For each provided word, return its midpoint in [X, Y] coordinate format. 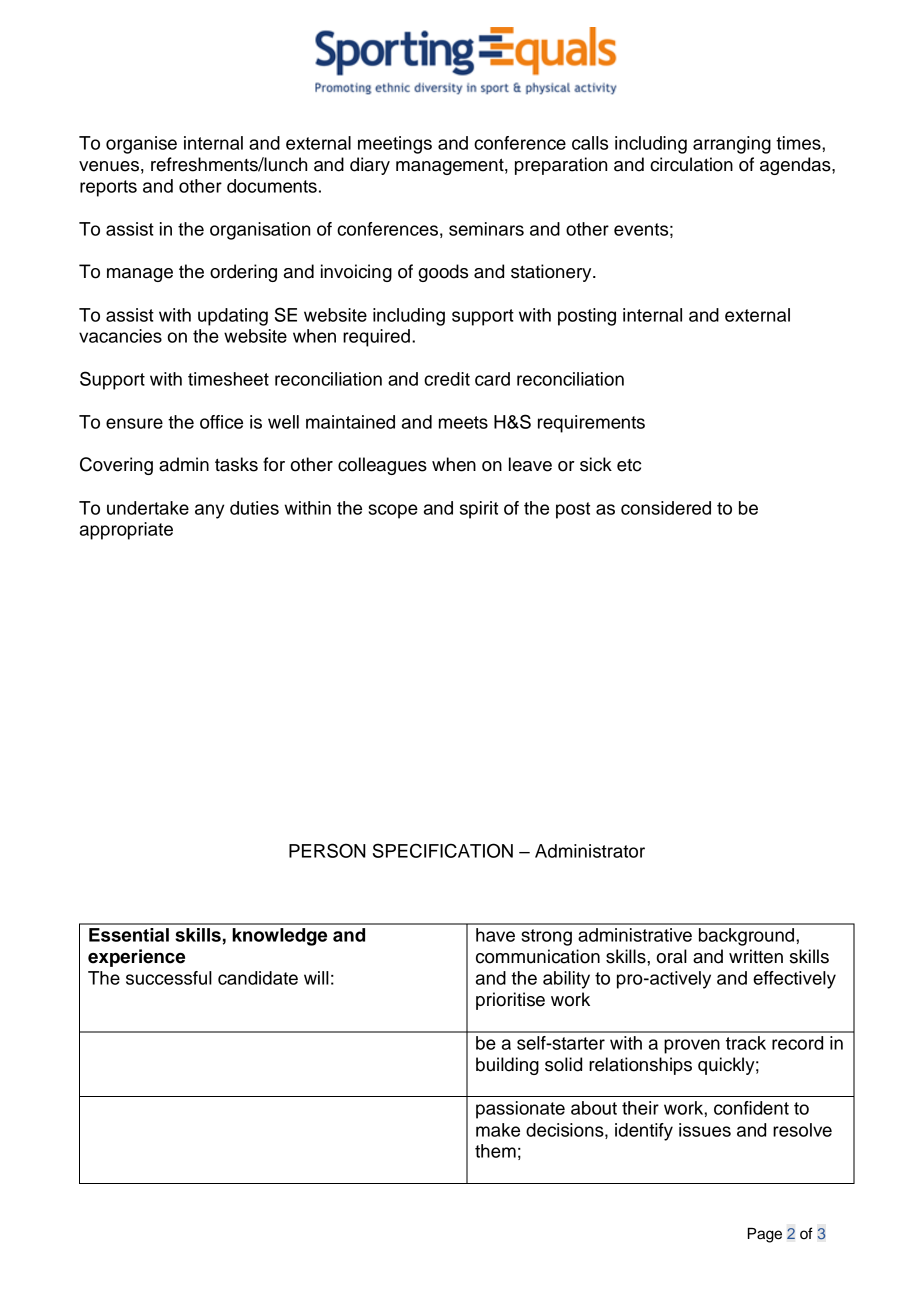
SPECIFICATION [443, 850]
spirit [479, 510]
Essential [129, 935]
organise [141, 145]
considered [666, 508]
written [756, 956]
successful [169, 978]
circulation [691, 164]
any [210, 511]
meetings [395, 145]
